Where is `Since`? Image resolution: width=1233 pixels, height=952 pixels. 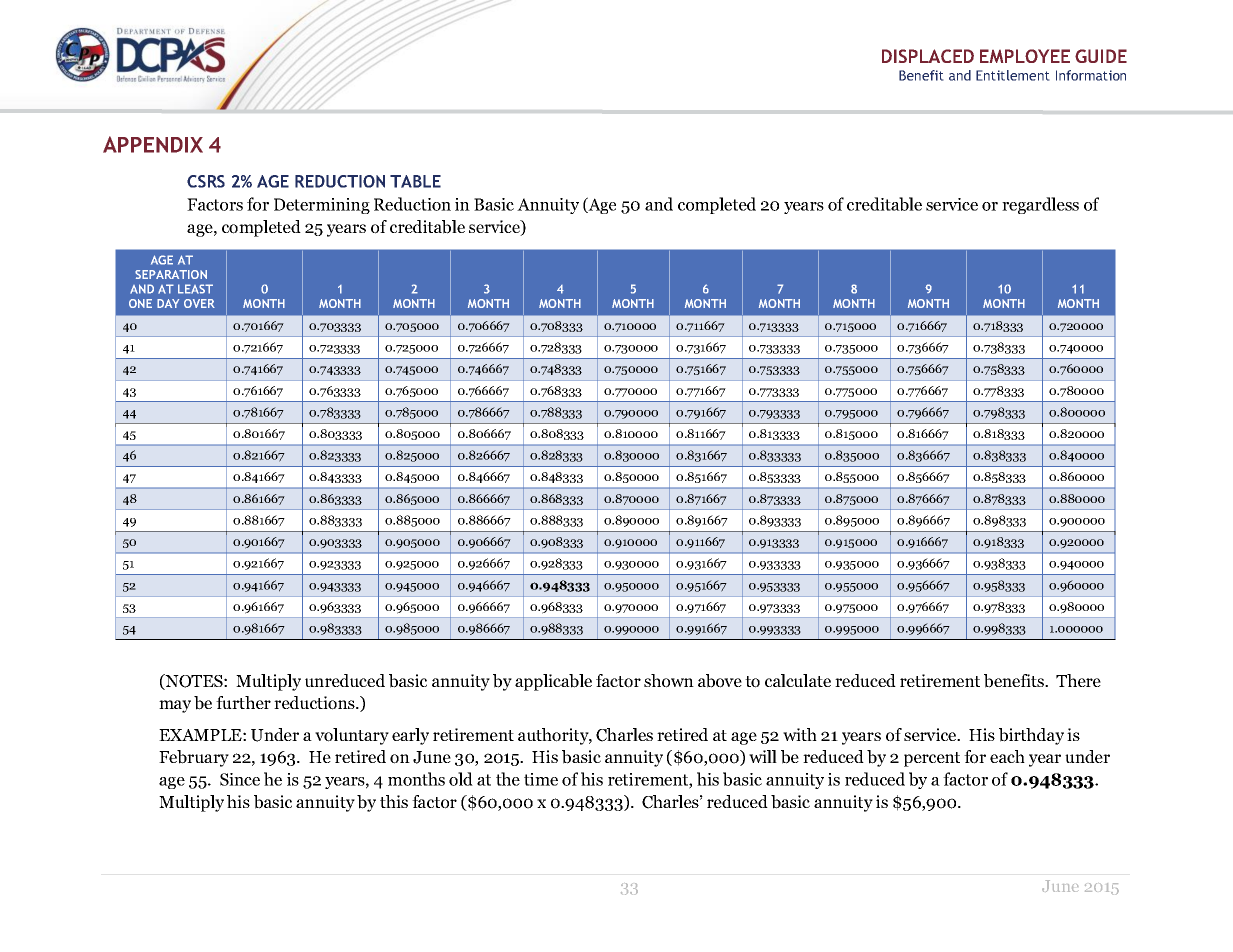
Since is located at coordinates (240, 779).
